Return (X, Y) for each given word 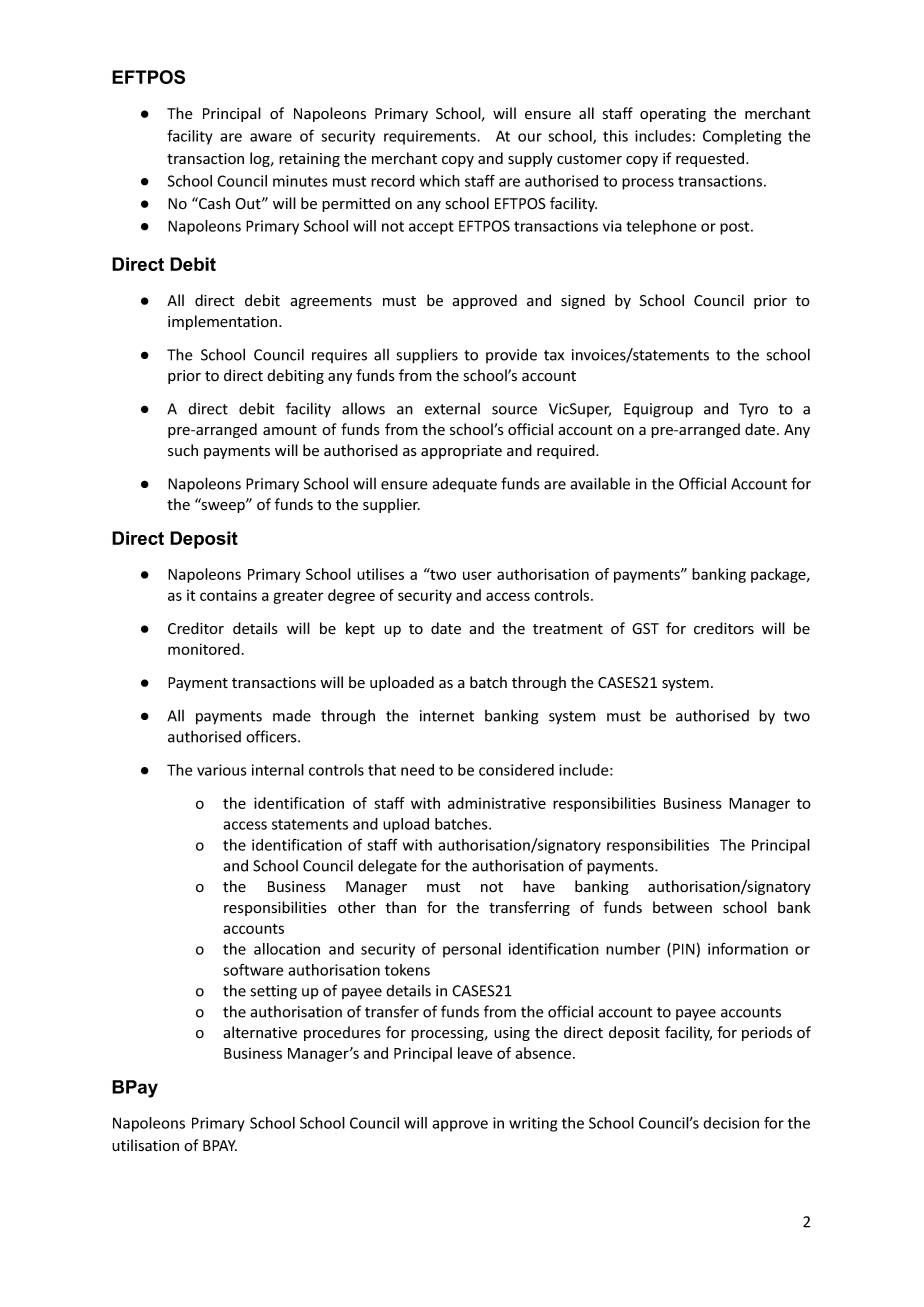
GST (645, 628)
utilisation (145, 1145)
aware (271, 137)
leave (475, 1053)
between (682, 907)
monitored (204, 649)
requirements (431, 137)
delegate (387, 867)
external (452, 409)
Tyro (753, 410)
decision (731, 1123)
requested (710, 159)
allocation (287, 949)
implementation (222, 322)
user (477, 575)
